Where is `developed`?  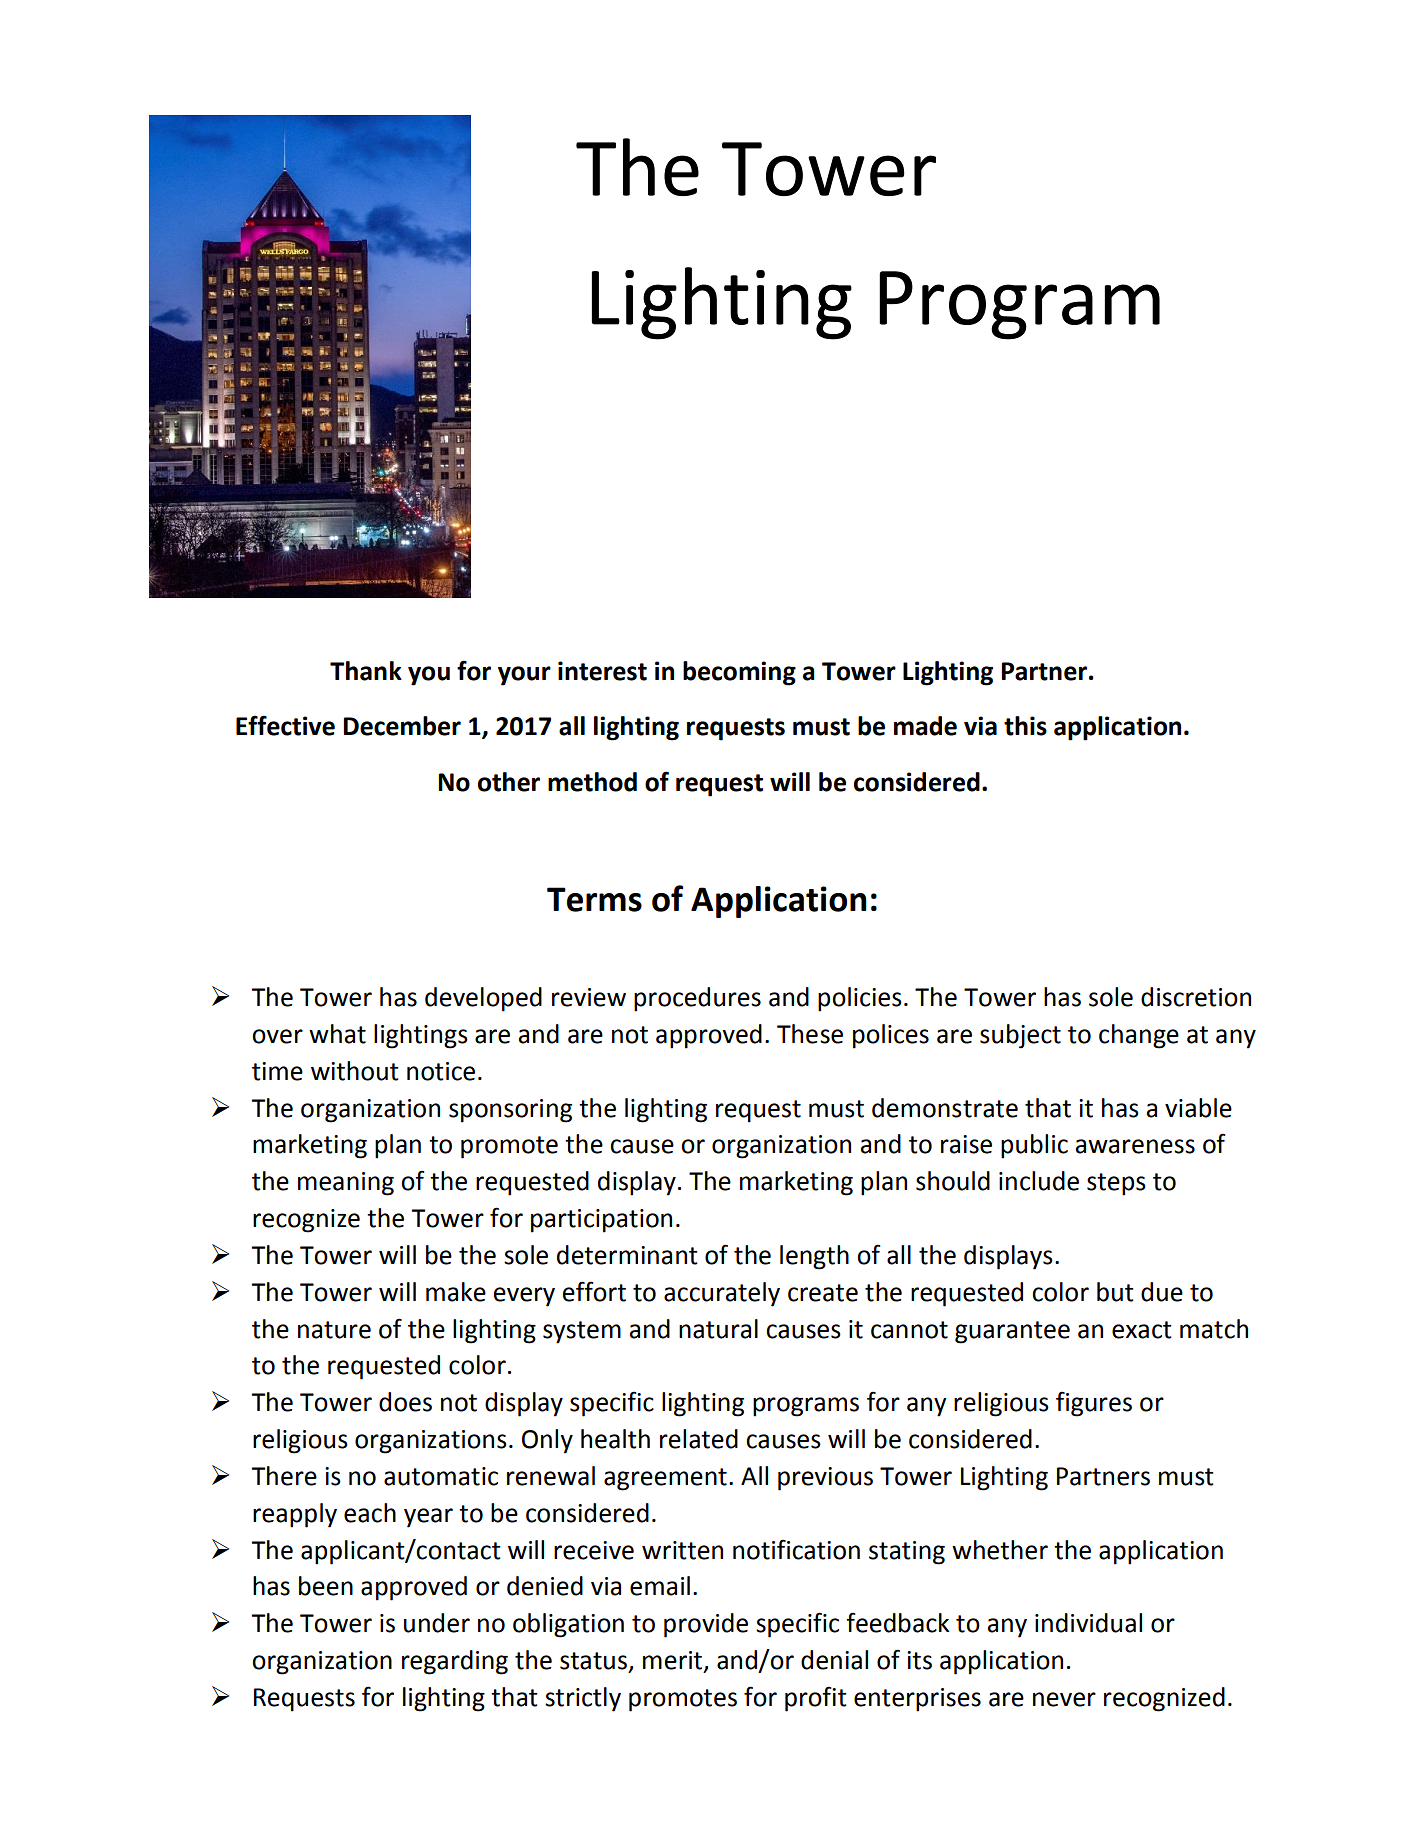 developed is located at coordinates (483, 999).
